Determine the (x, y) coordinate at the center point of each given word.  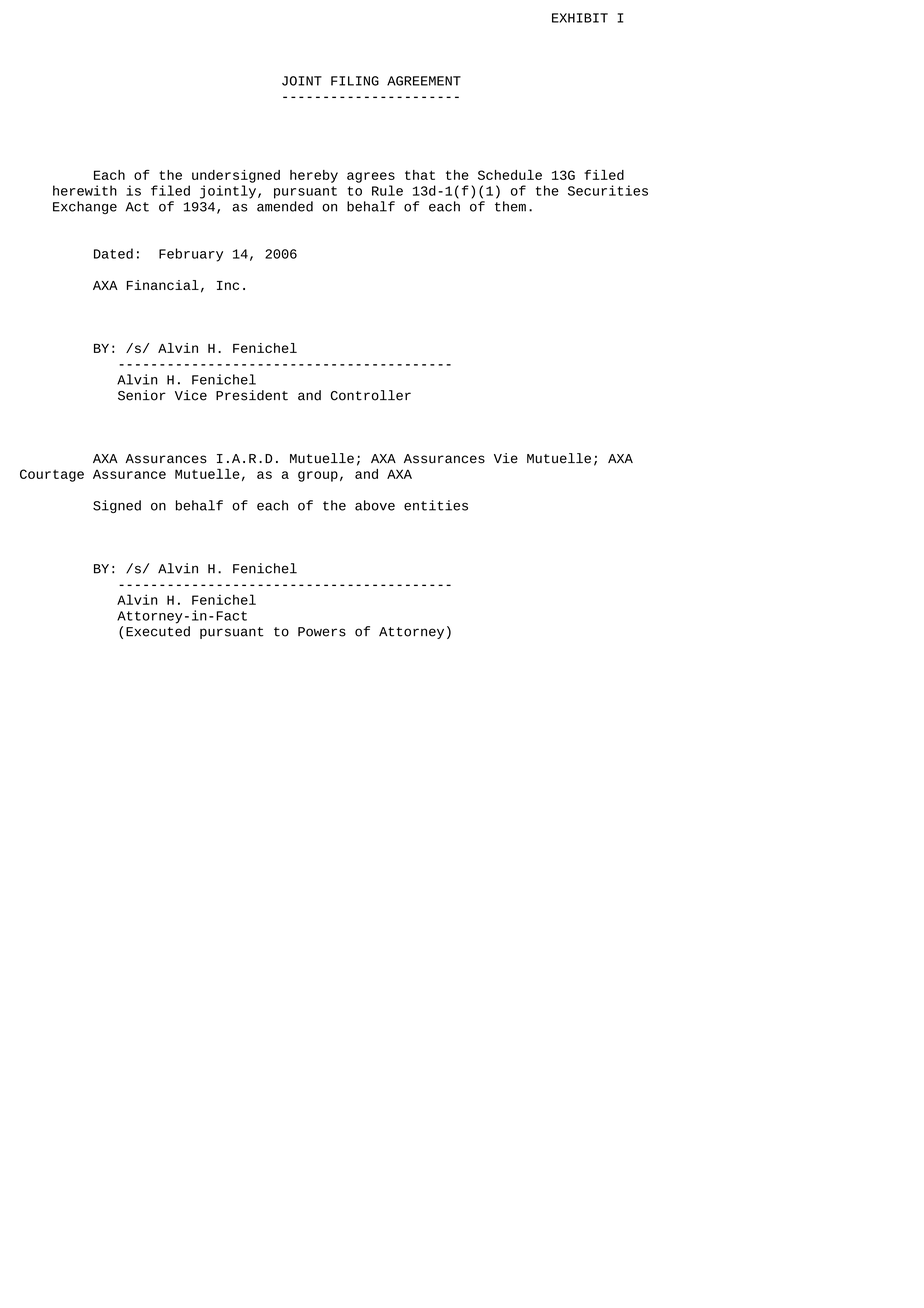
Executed (158, 631)
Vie (506, 458)
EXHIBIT (580, 18)
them (510, 206)
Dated (113, 253)
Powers (322, 632)
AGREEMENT (424, 81)
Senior (142, 395)
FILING (355, 81)
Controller (371, 395)
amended (285, 206)
